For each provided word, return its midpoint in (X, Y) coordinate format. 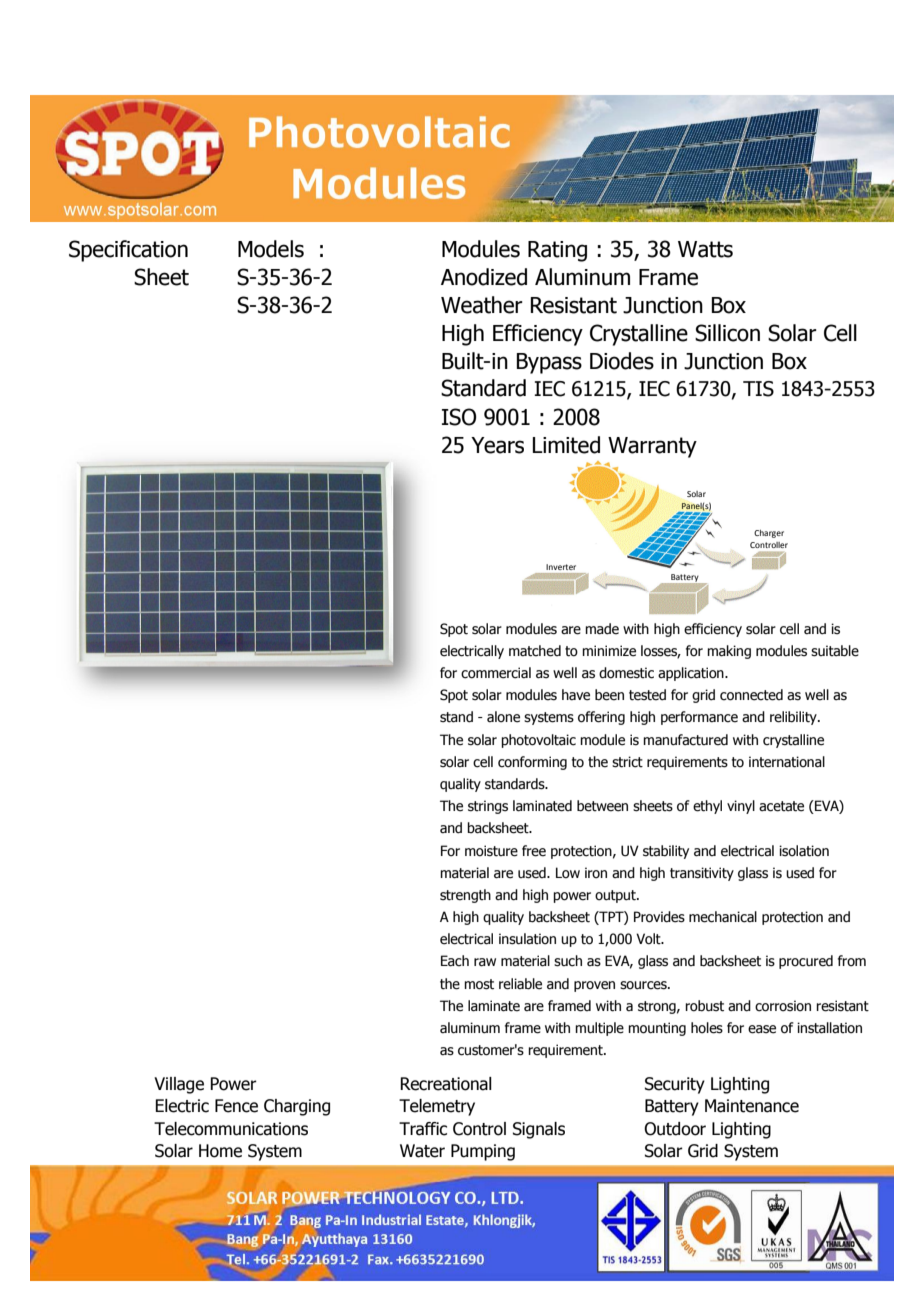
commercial (496, 673)
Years (497, 445)
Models (271, 249)
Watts (705, 249)
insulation (527, 939)
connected (751, 695)
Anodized (484, 277)
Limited (566, 445)
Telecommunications (231, 1129)
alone (503, 717)
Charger (769, 534)
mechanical (723, 917)
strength (465, 896)
